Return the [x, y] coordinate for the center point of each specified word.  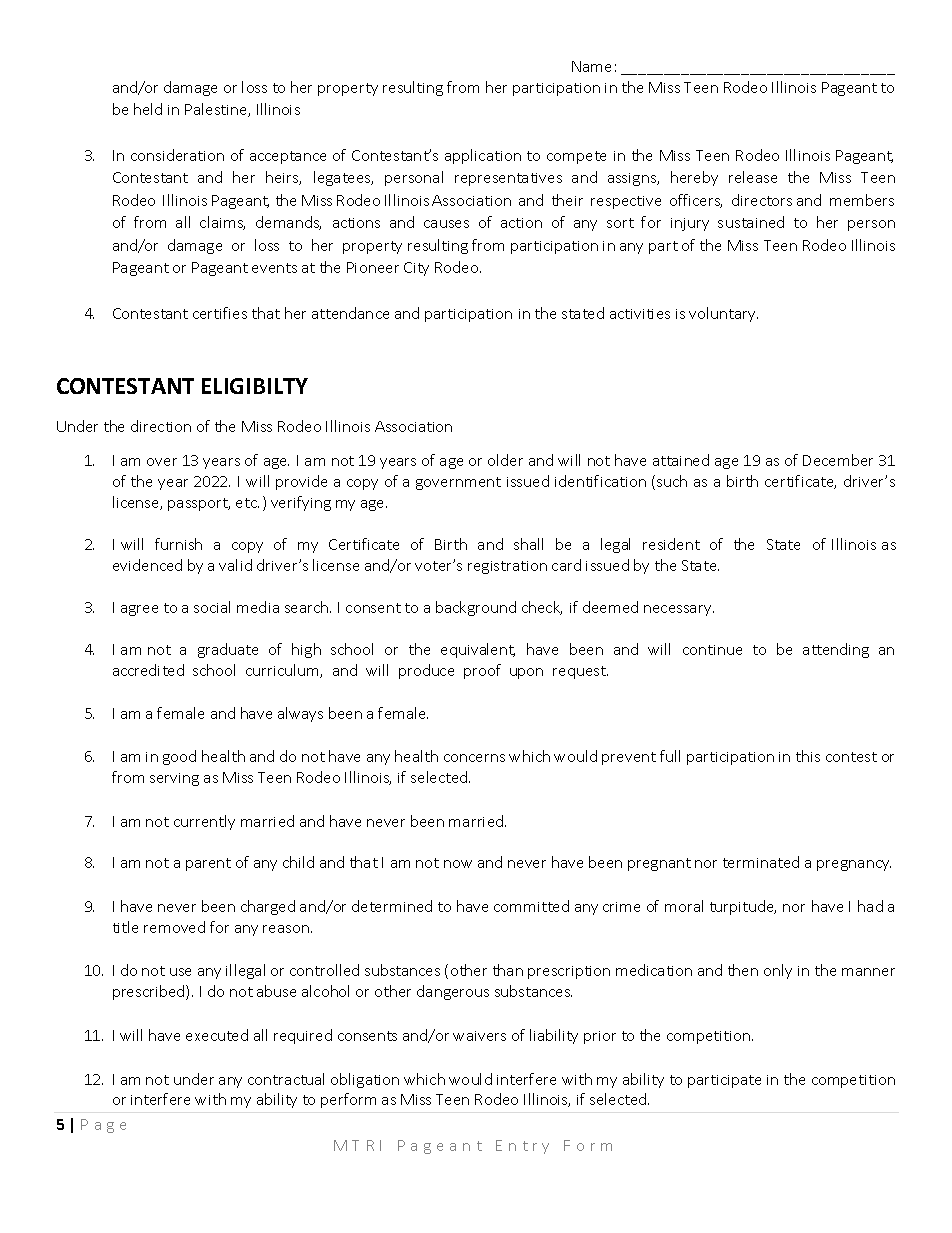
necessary [679, 610]
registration [507, 567]
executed [217, 1035]
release [753, 177]
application [483, 156]
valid [235, 565]
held [148, 109]
